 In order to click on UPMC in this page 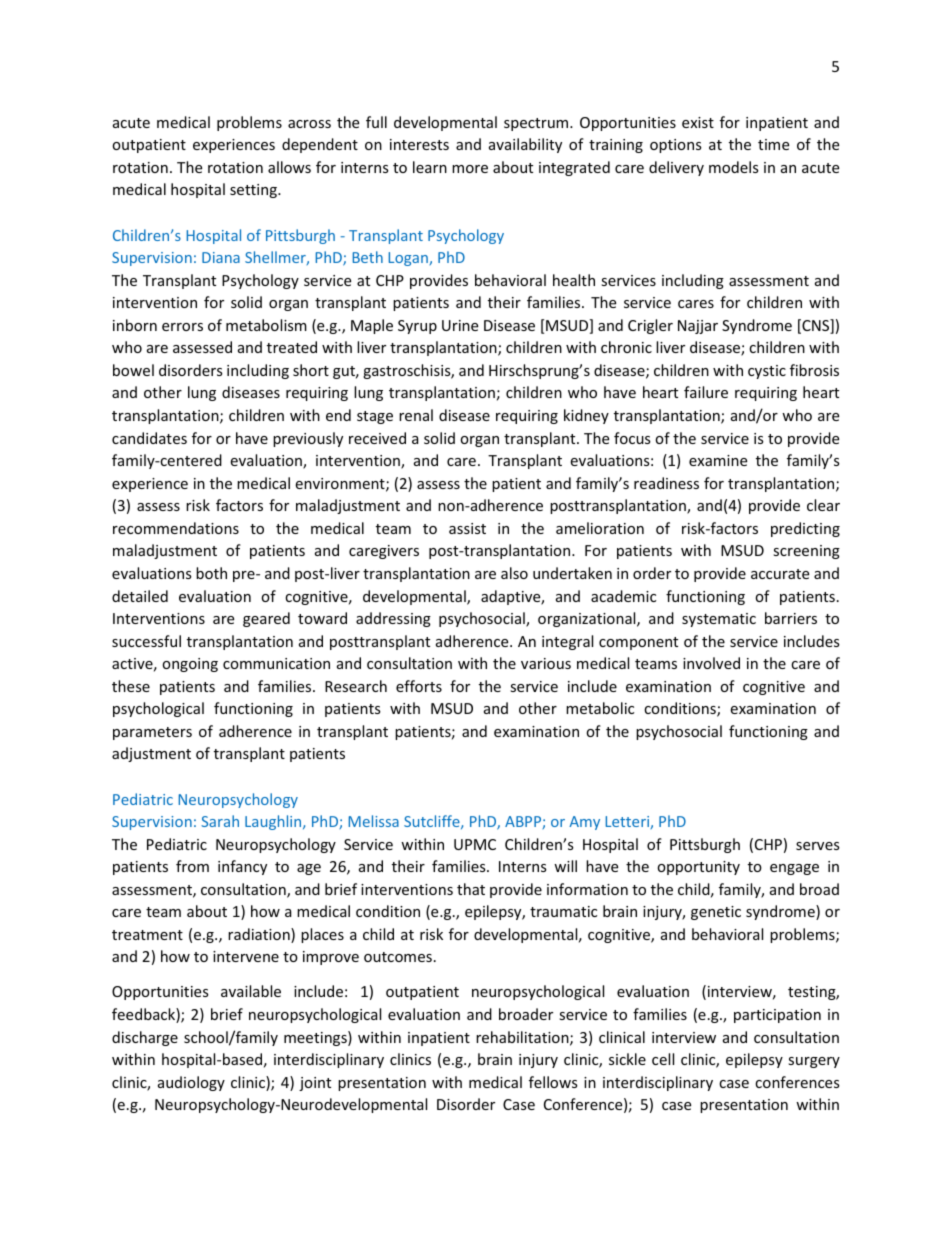, I will do `click(475, 844)`.
